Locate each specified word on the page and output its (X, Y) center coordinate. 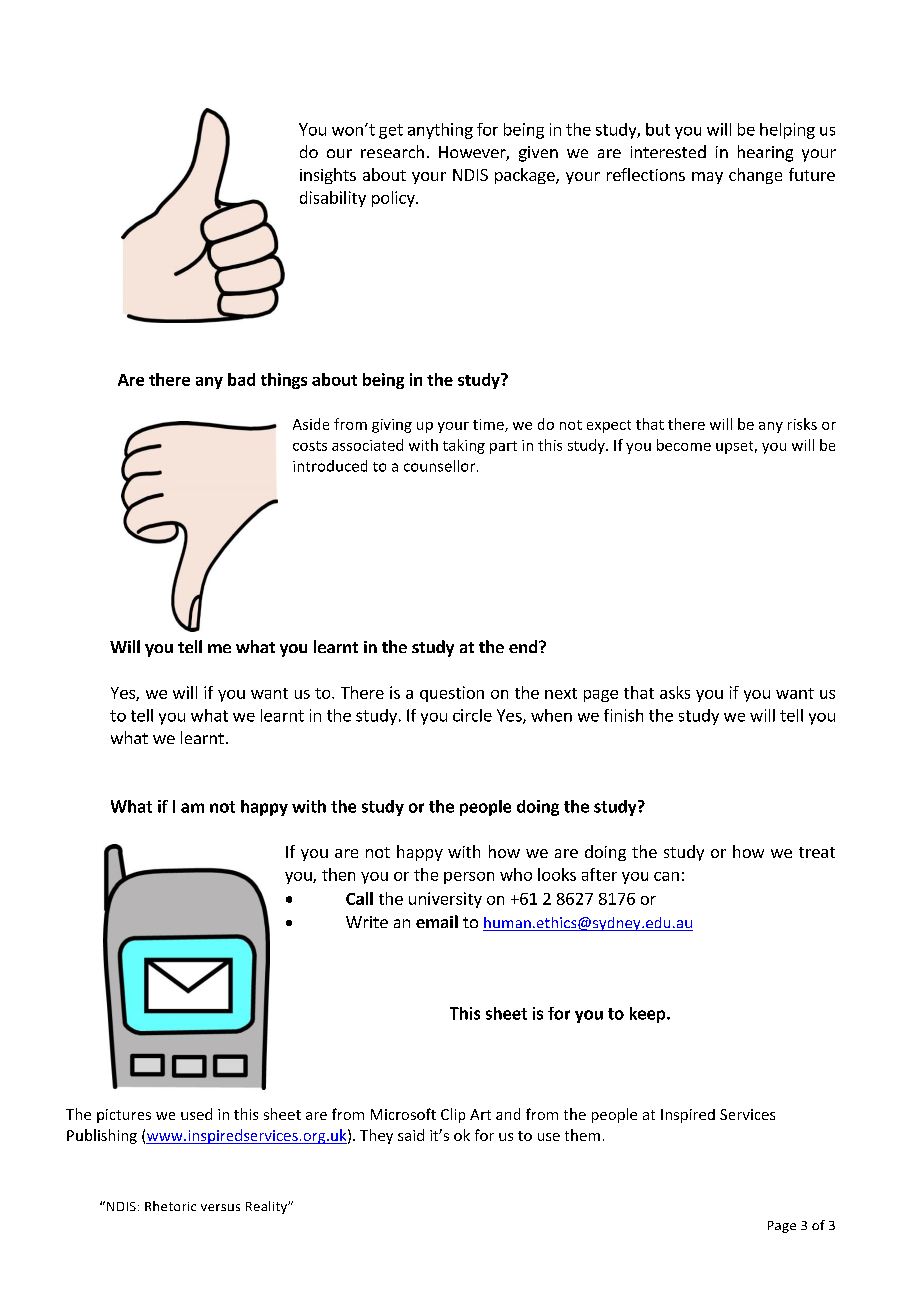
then (338, 874)
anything (440, 131)
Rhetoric (170, 1206)
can (666, 876)
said (411, 1135)
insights (328, 176)
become (684, 445)
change (755, 176)
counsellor (441, 466)
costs (310, 446)
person (469, 878)
